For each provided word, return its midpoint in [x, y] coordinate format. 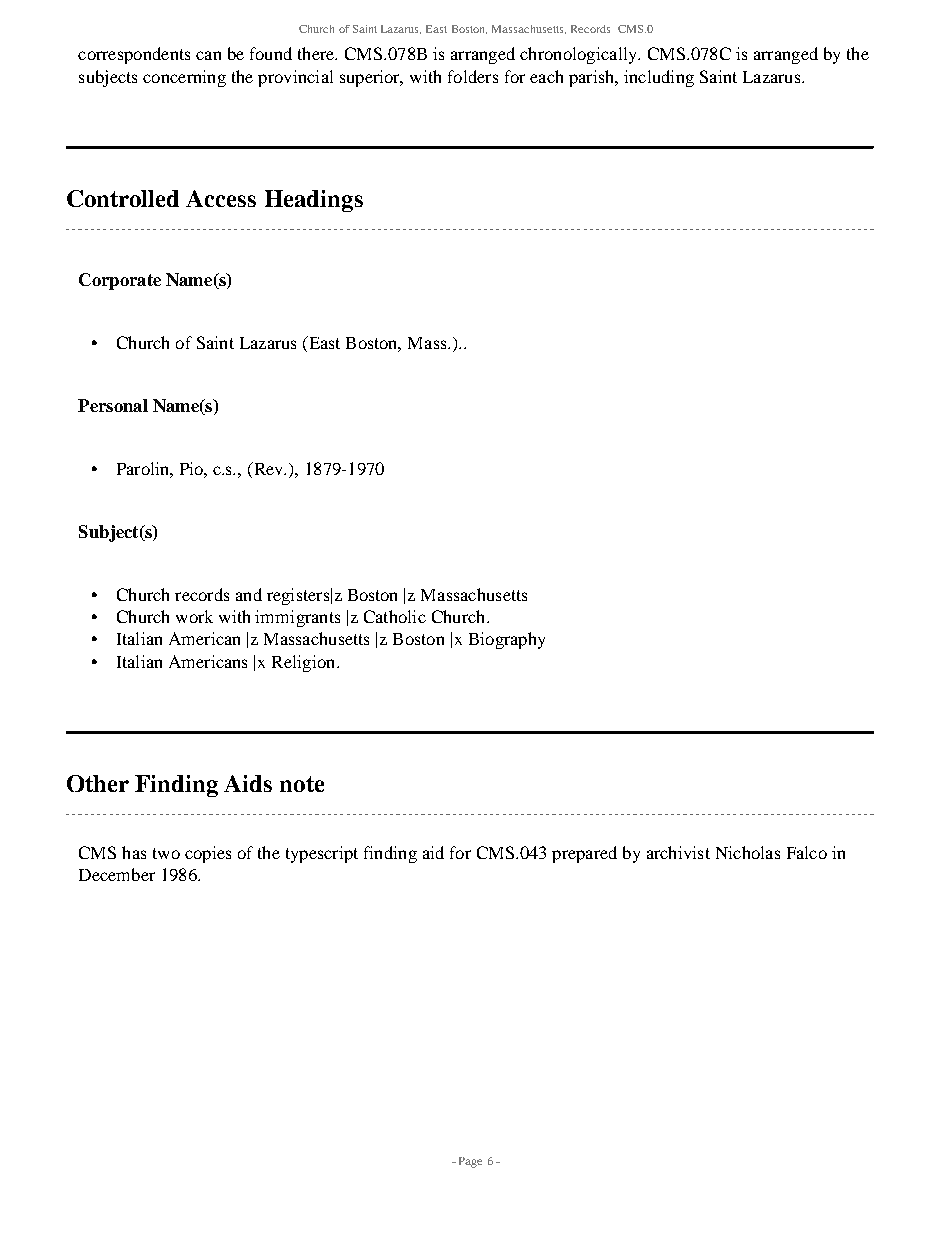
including [659, 78]
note [302, 784]
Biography [507, 640]
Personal [113, 405]
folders [473, 76]
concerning [184, 78]
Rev [269, 468]
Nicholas [748, 852]
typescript [322, 854]
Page [470, 1162]
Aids [248, 783]
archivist [678, 852]
